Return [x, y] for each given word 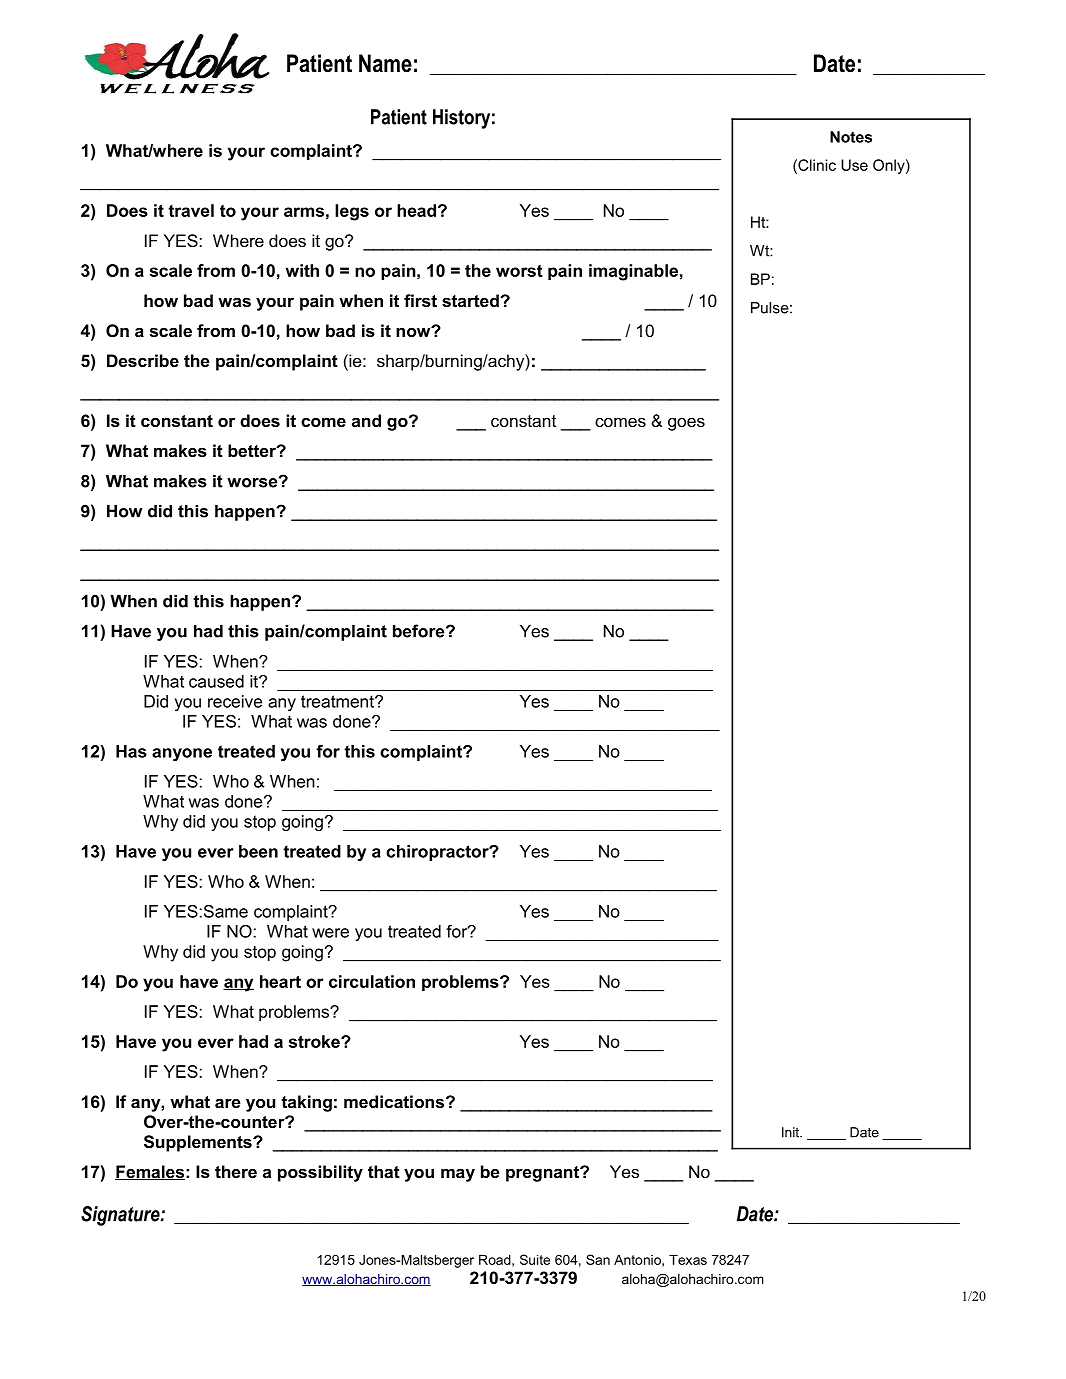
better [253, 450]
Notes [851, 137]
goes [686, 424]
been [258, 851]
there [236, 1171]
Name [385, 63]
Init [792, 1132]
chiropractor [438, 853]
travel [191, 210]
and [366, 420]
